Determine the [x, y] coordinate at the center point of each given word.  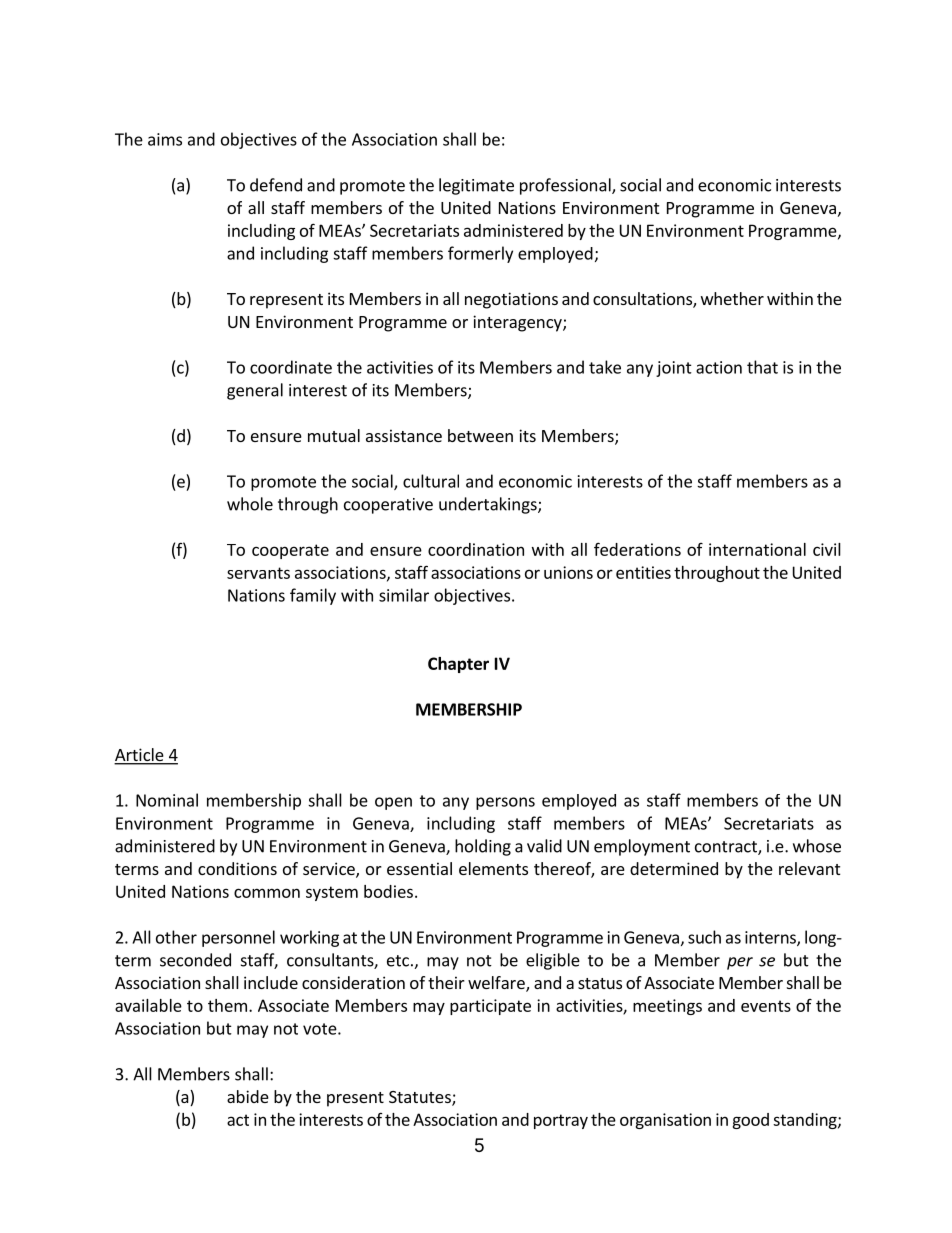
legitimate [476, 186]
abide [248, 1096]
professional [566, 186]
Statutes [421, 1098]
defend [276, 185]
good [750, 1121]
